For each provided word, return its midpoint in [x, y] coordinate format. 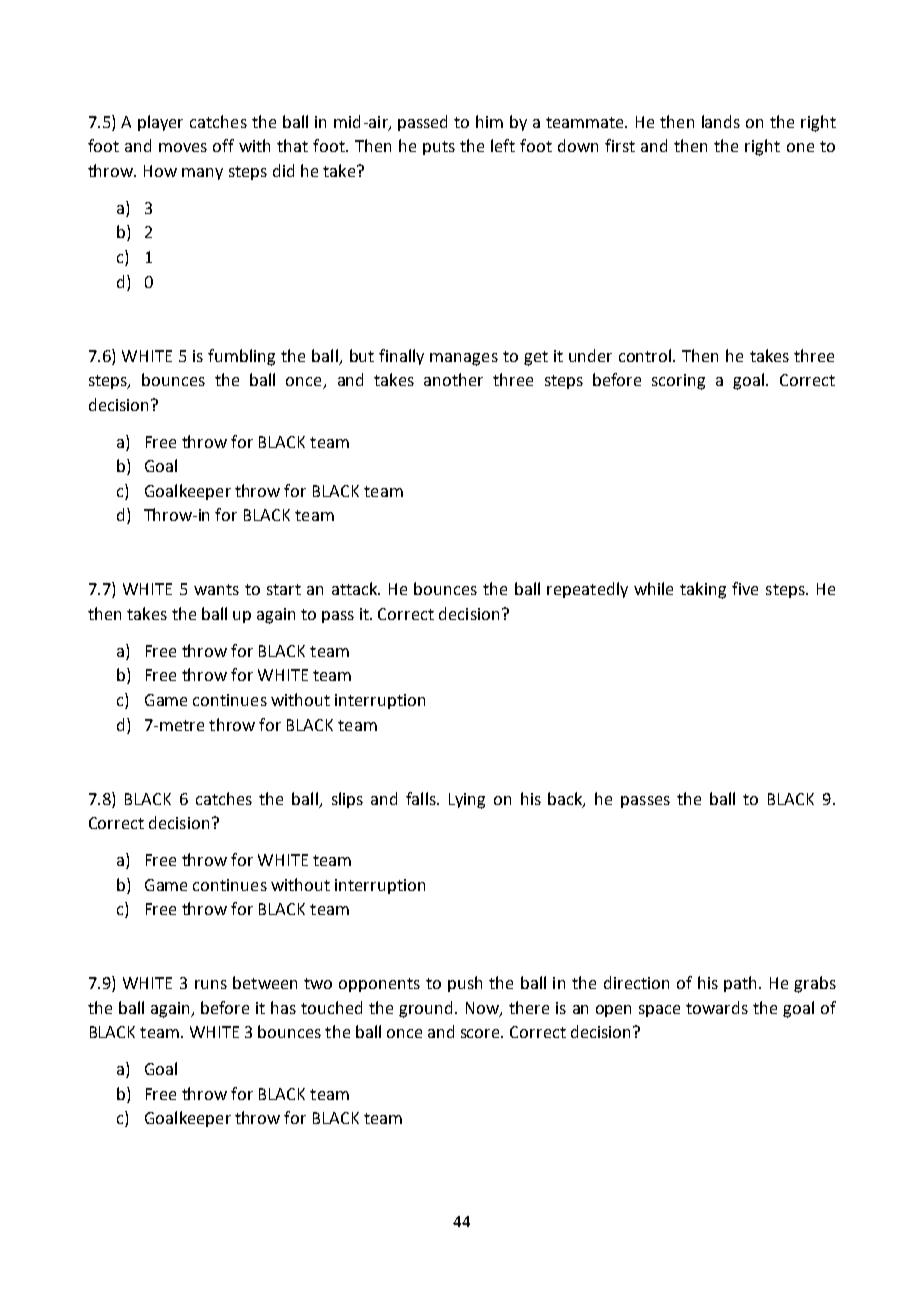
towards [717, 1007]
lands [721, 121]
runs [211, 984]
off [223, 145]
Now [483, 1009]
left [503, 145]
